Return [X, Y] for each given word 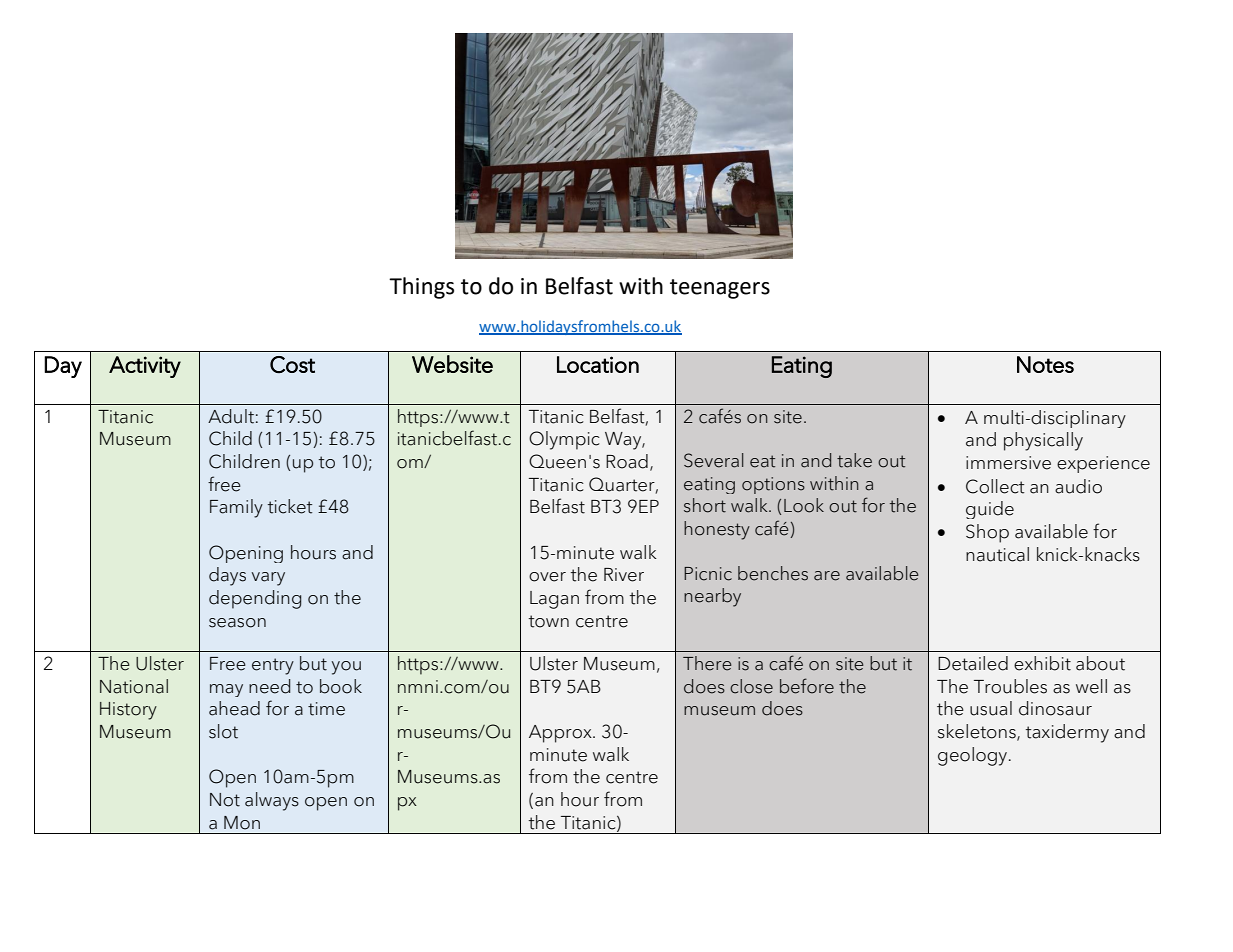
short [705, 505]
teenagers [720, 289]
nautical [997, 554]
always [272, 801]
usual [991, 708]
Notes [1045, 364]
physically [1043, 441]
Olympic [564, 440]
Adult [231, 416]
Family [236, 508]
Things [421, 288]
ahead [234, 708]
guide [990, 510]
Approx [561, 734]
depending [255, 599]
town [548, 621]
